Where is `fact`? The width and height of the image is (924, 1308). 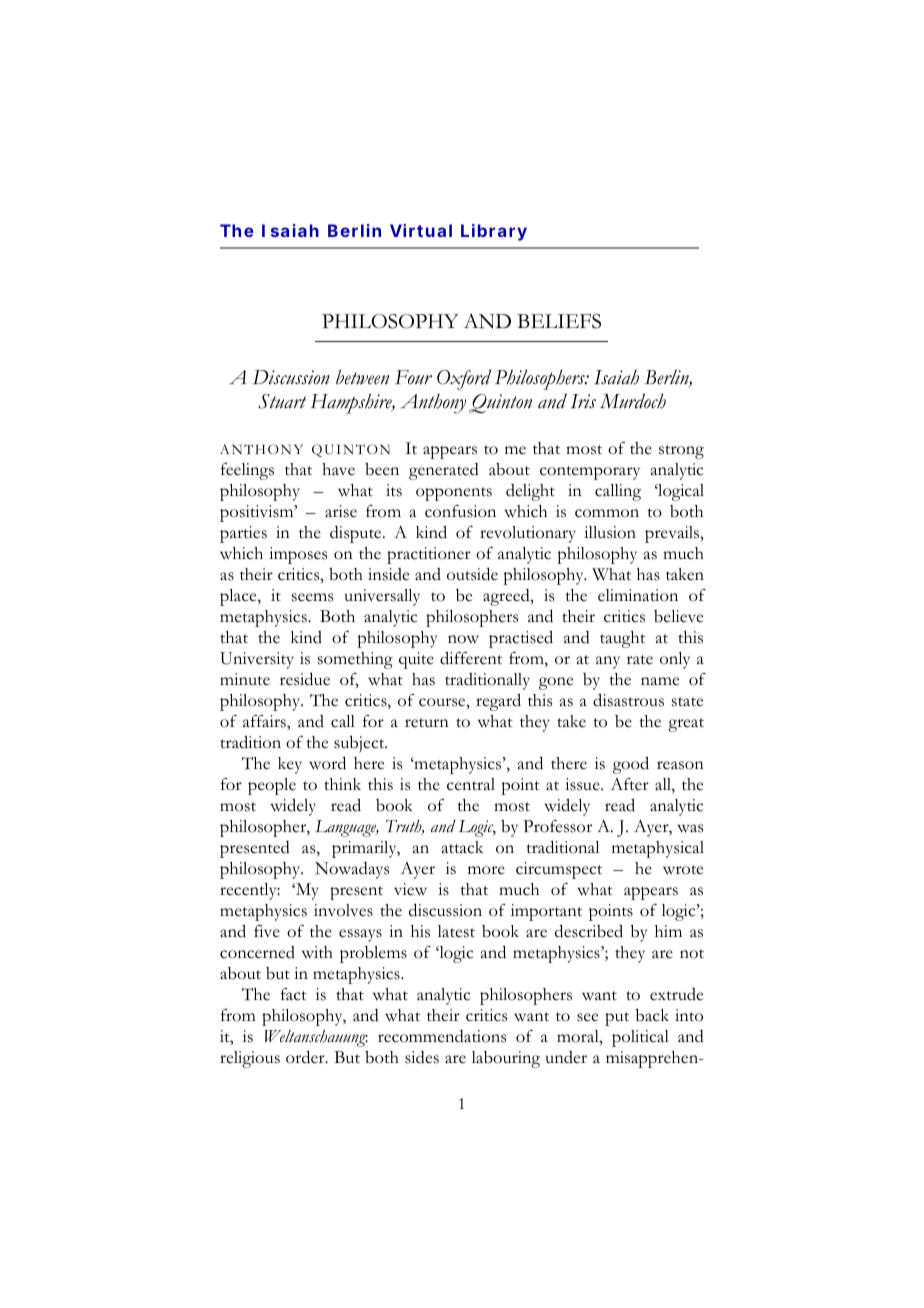 fact is located at coordinates (294, 994).
